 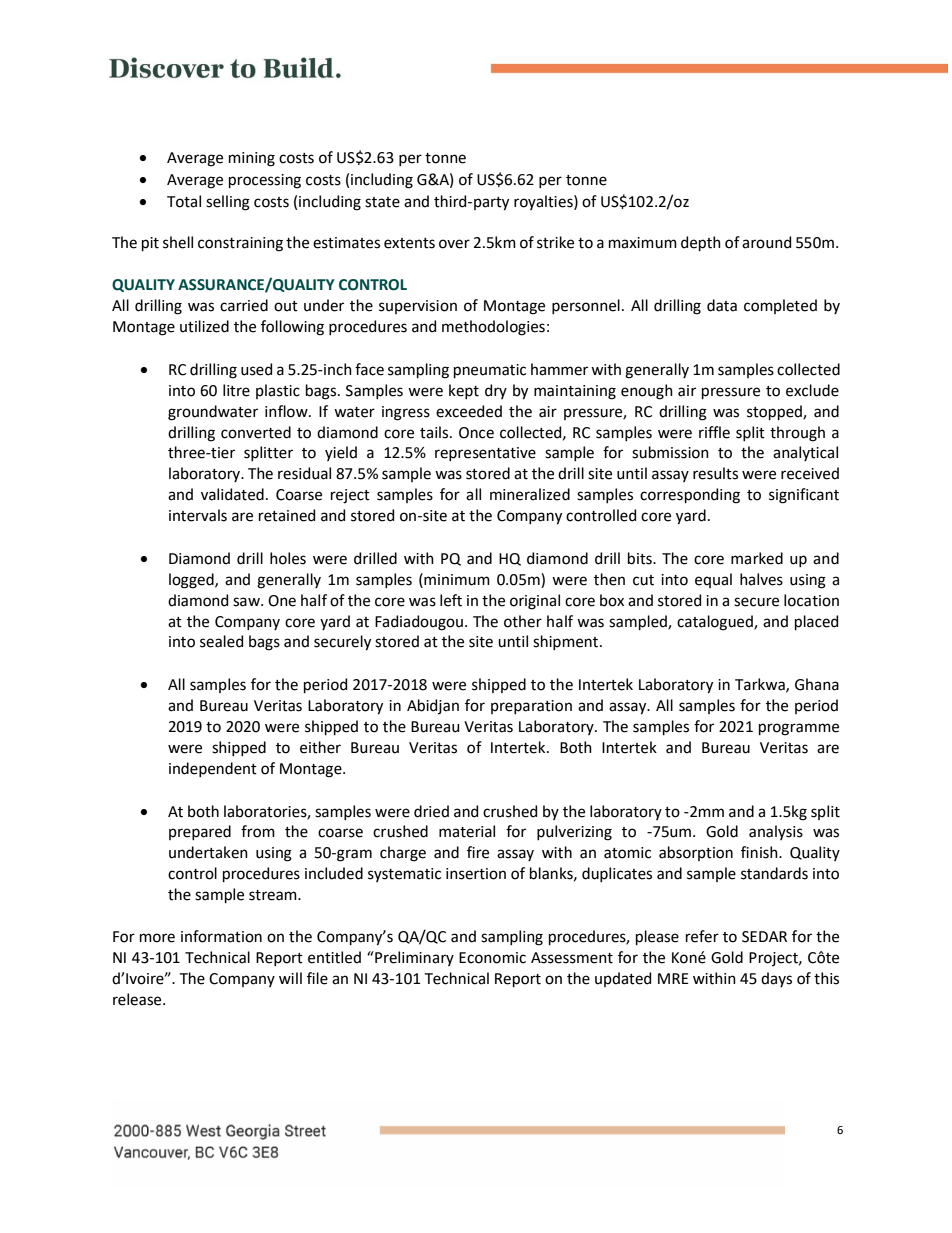 What do you see at coordinates (228, 203) in the screenshot?
I see `selling` at bounding box center [228, 203].
